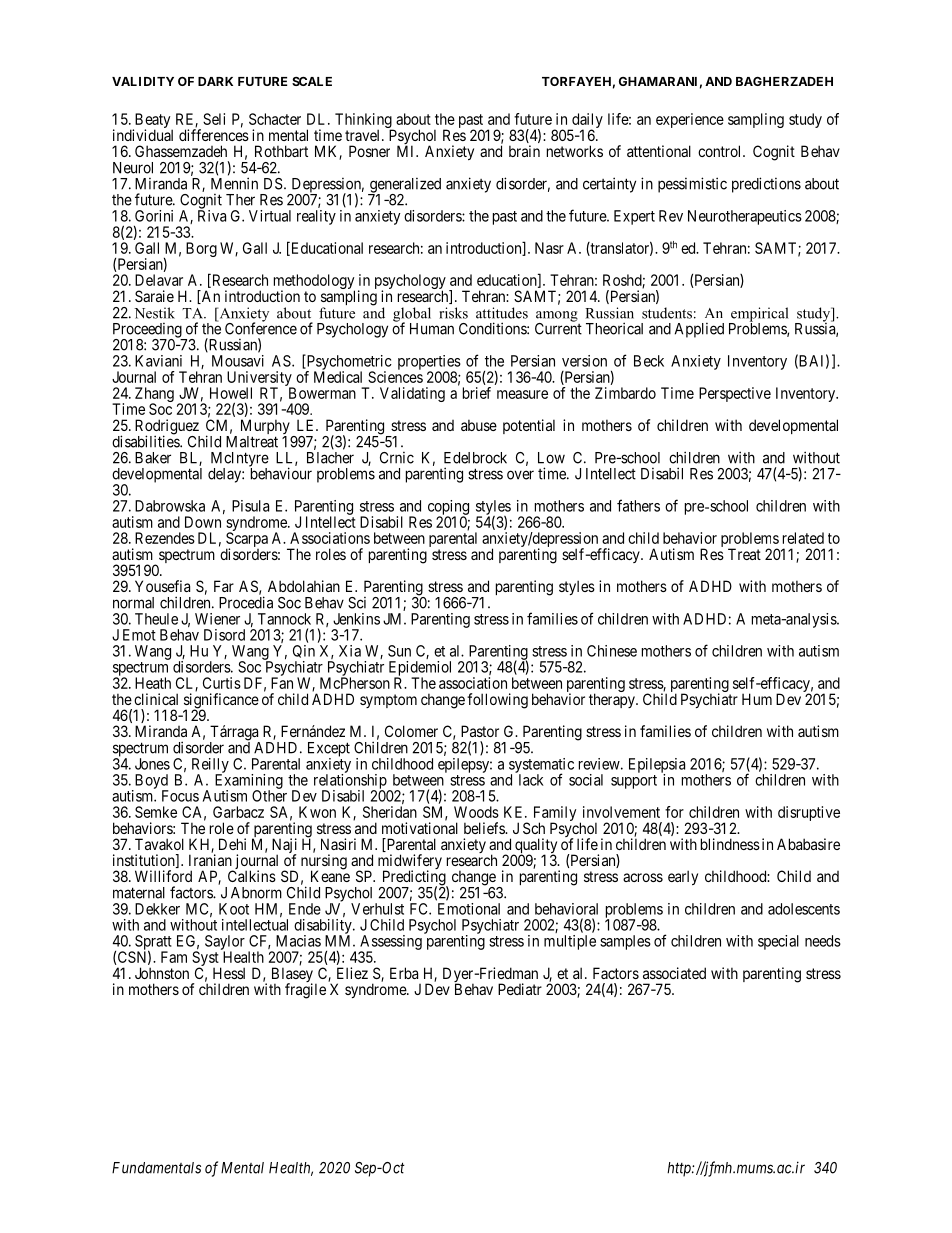 The height and width of the screenshot is (1233, 952). Describe the element at coordinates (448, 508) in the screenshot. I see `coping` at that location.
